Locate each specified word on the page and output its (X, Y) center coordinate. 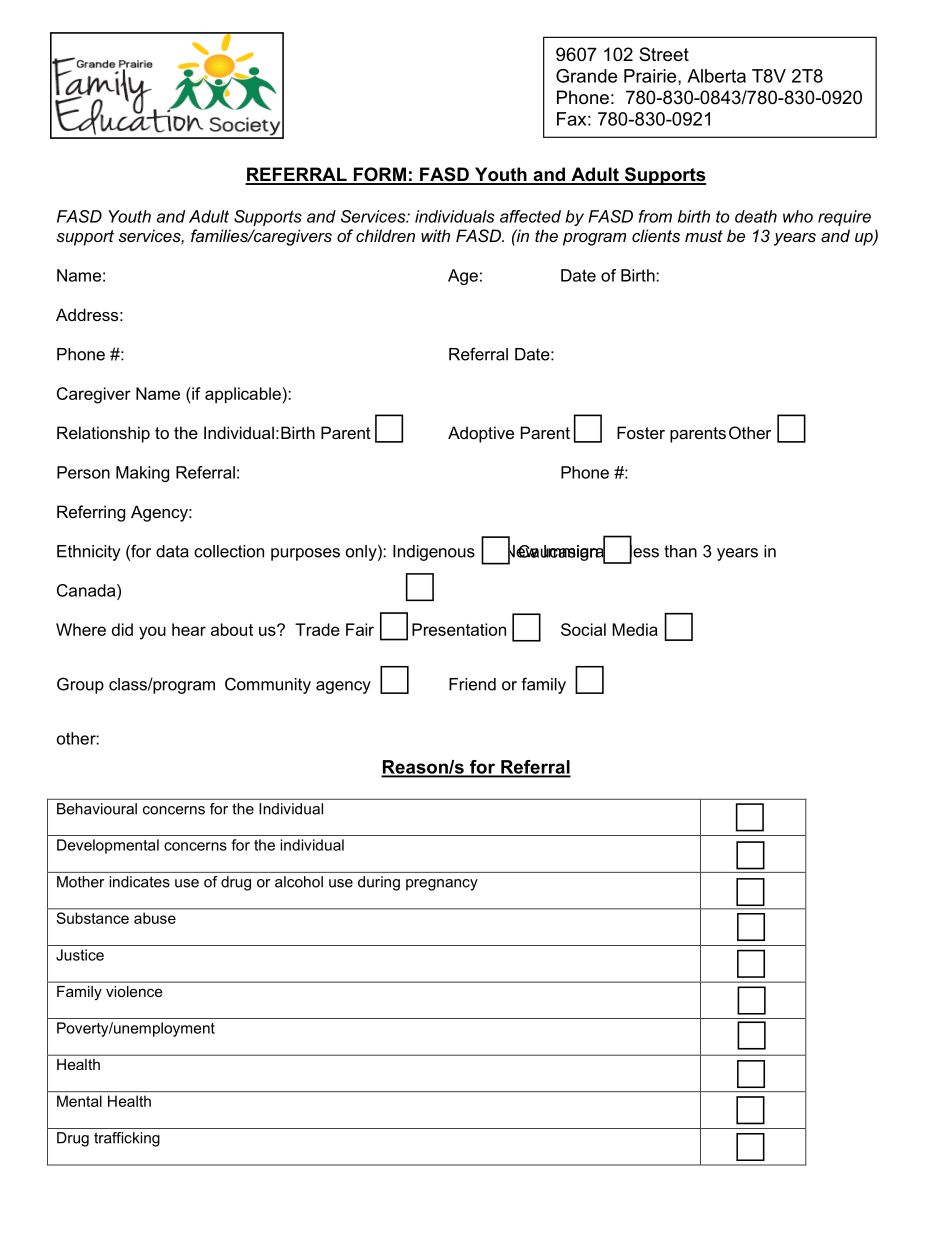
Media (635, 629)
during (379, 883)
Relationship (103, 434)
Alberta (716, 76)
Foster (641, 432)
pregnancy (442, 885)
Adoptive (481, 434)
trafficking (127, 1139)
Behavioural (97, 809)
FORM (380, 175)
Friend (472, 684)
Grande (586, 76)
